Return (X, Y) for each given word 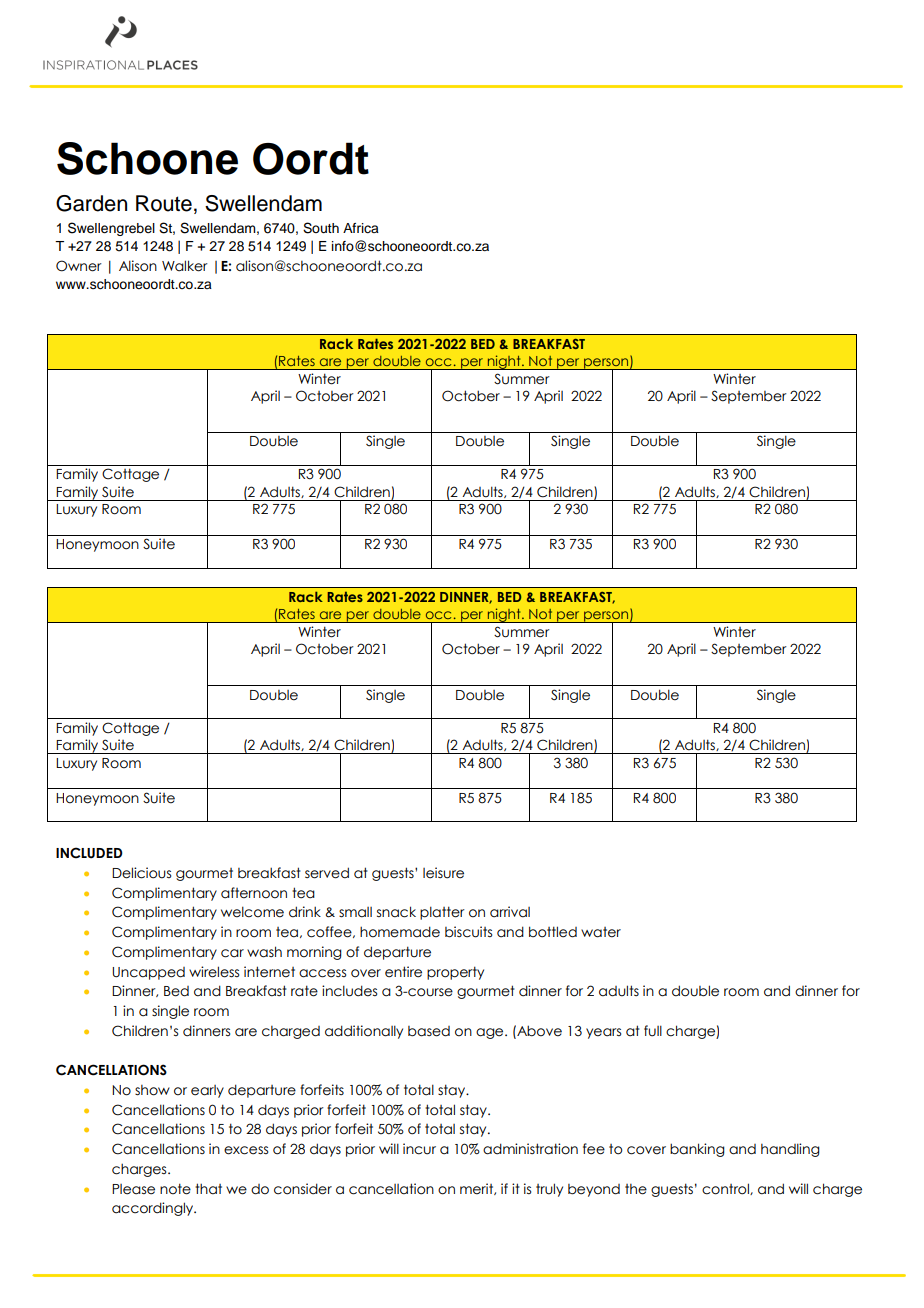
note (175, 1189)
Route (164, 203)
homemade (400, 932)
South (321, 228)
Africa (361, 228)
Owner (79, 266)
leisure (443, 873)
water (601, 932)
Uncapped (148, 973)
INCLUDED (89, 853)
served (327, 873)
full (653, 1031)
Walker (185, 266)
